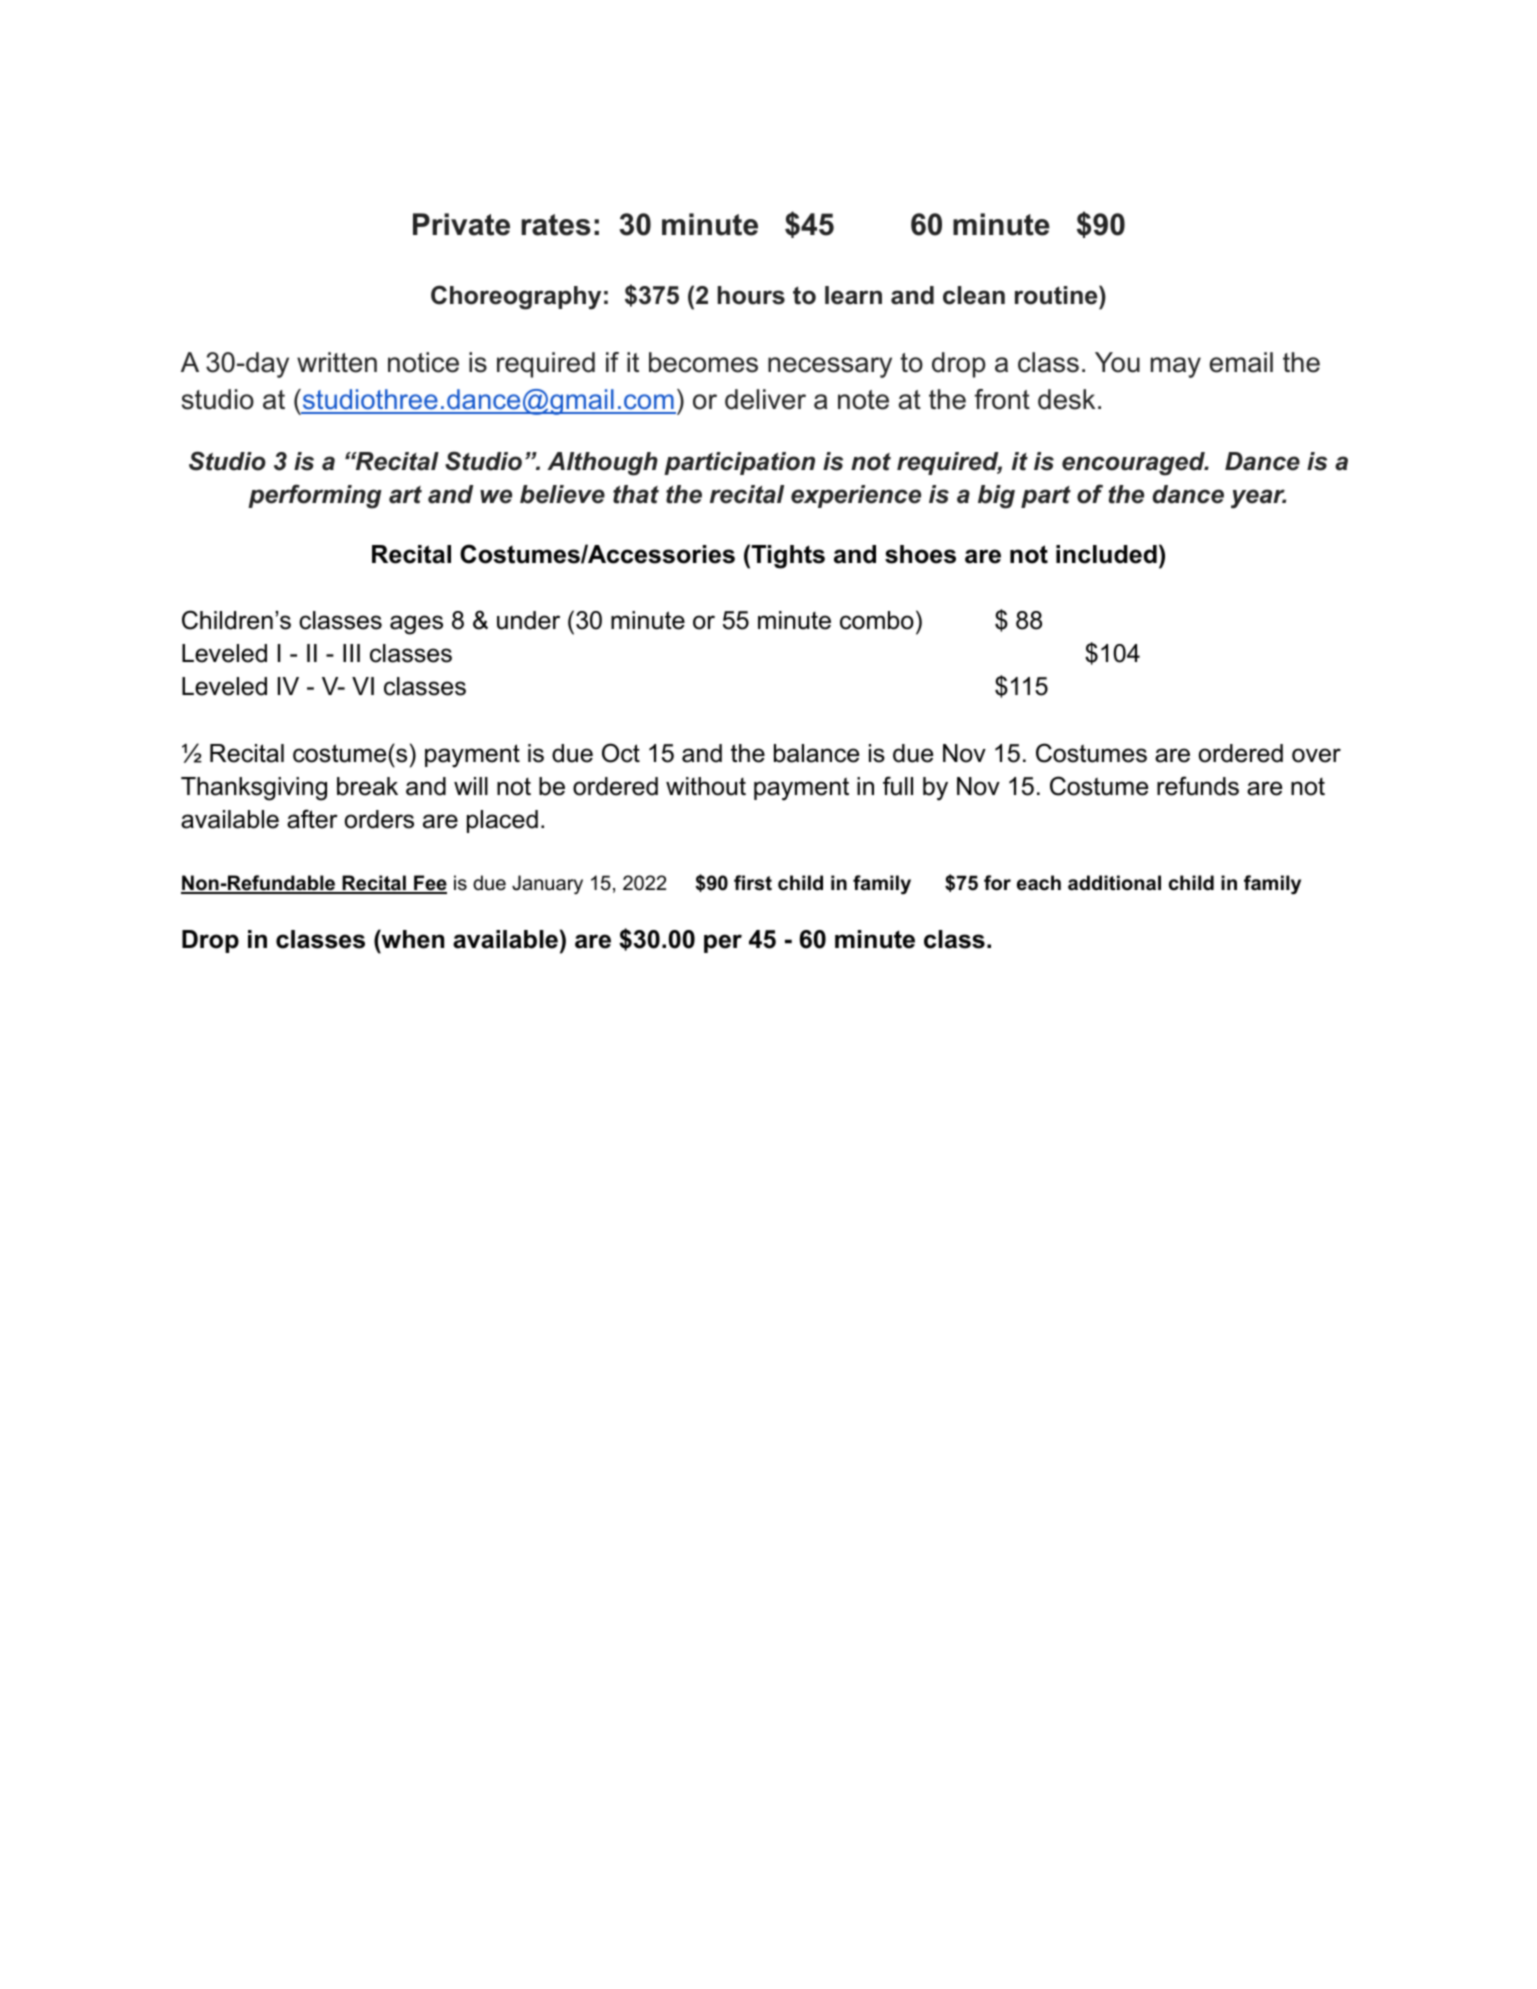 The width and height of the screenshot is (1537, 1989). Describe the element at coordinates (1106, 554) in the screenshot. I see `included` at that location.
